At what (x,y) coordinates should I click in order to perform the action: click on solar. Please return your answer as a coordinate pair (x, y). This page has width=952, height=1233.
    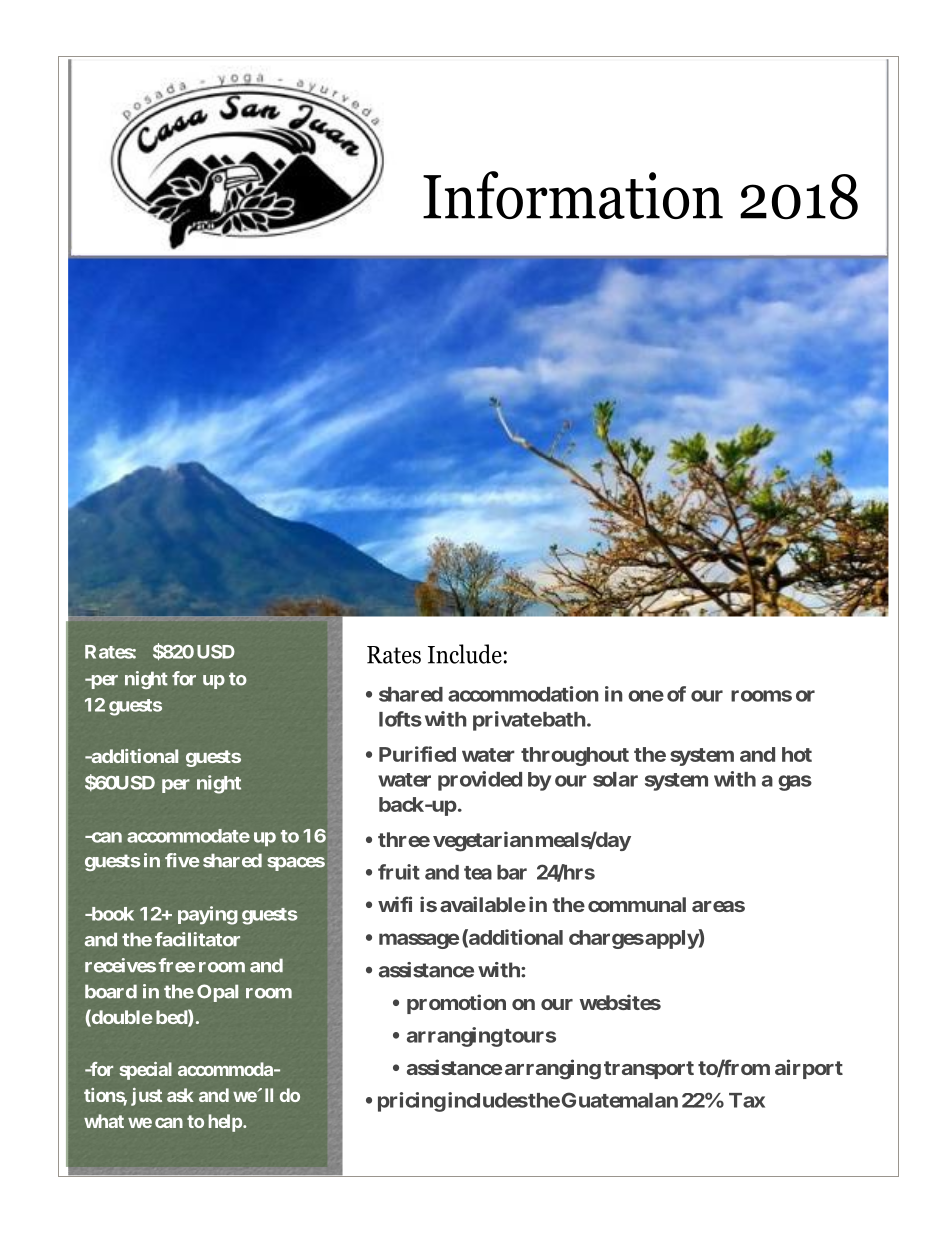
    Looking at the image, I should click on (615, 779).
